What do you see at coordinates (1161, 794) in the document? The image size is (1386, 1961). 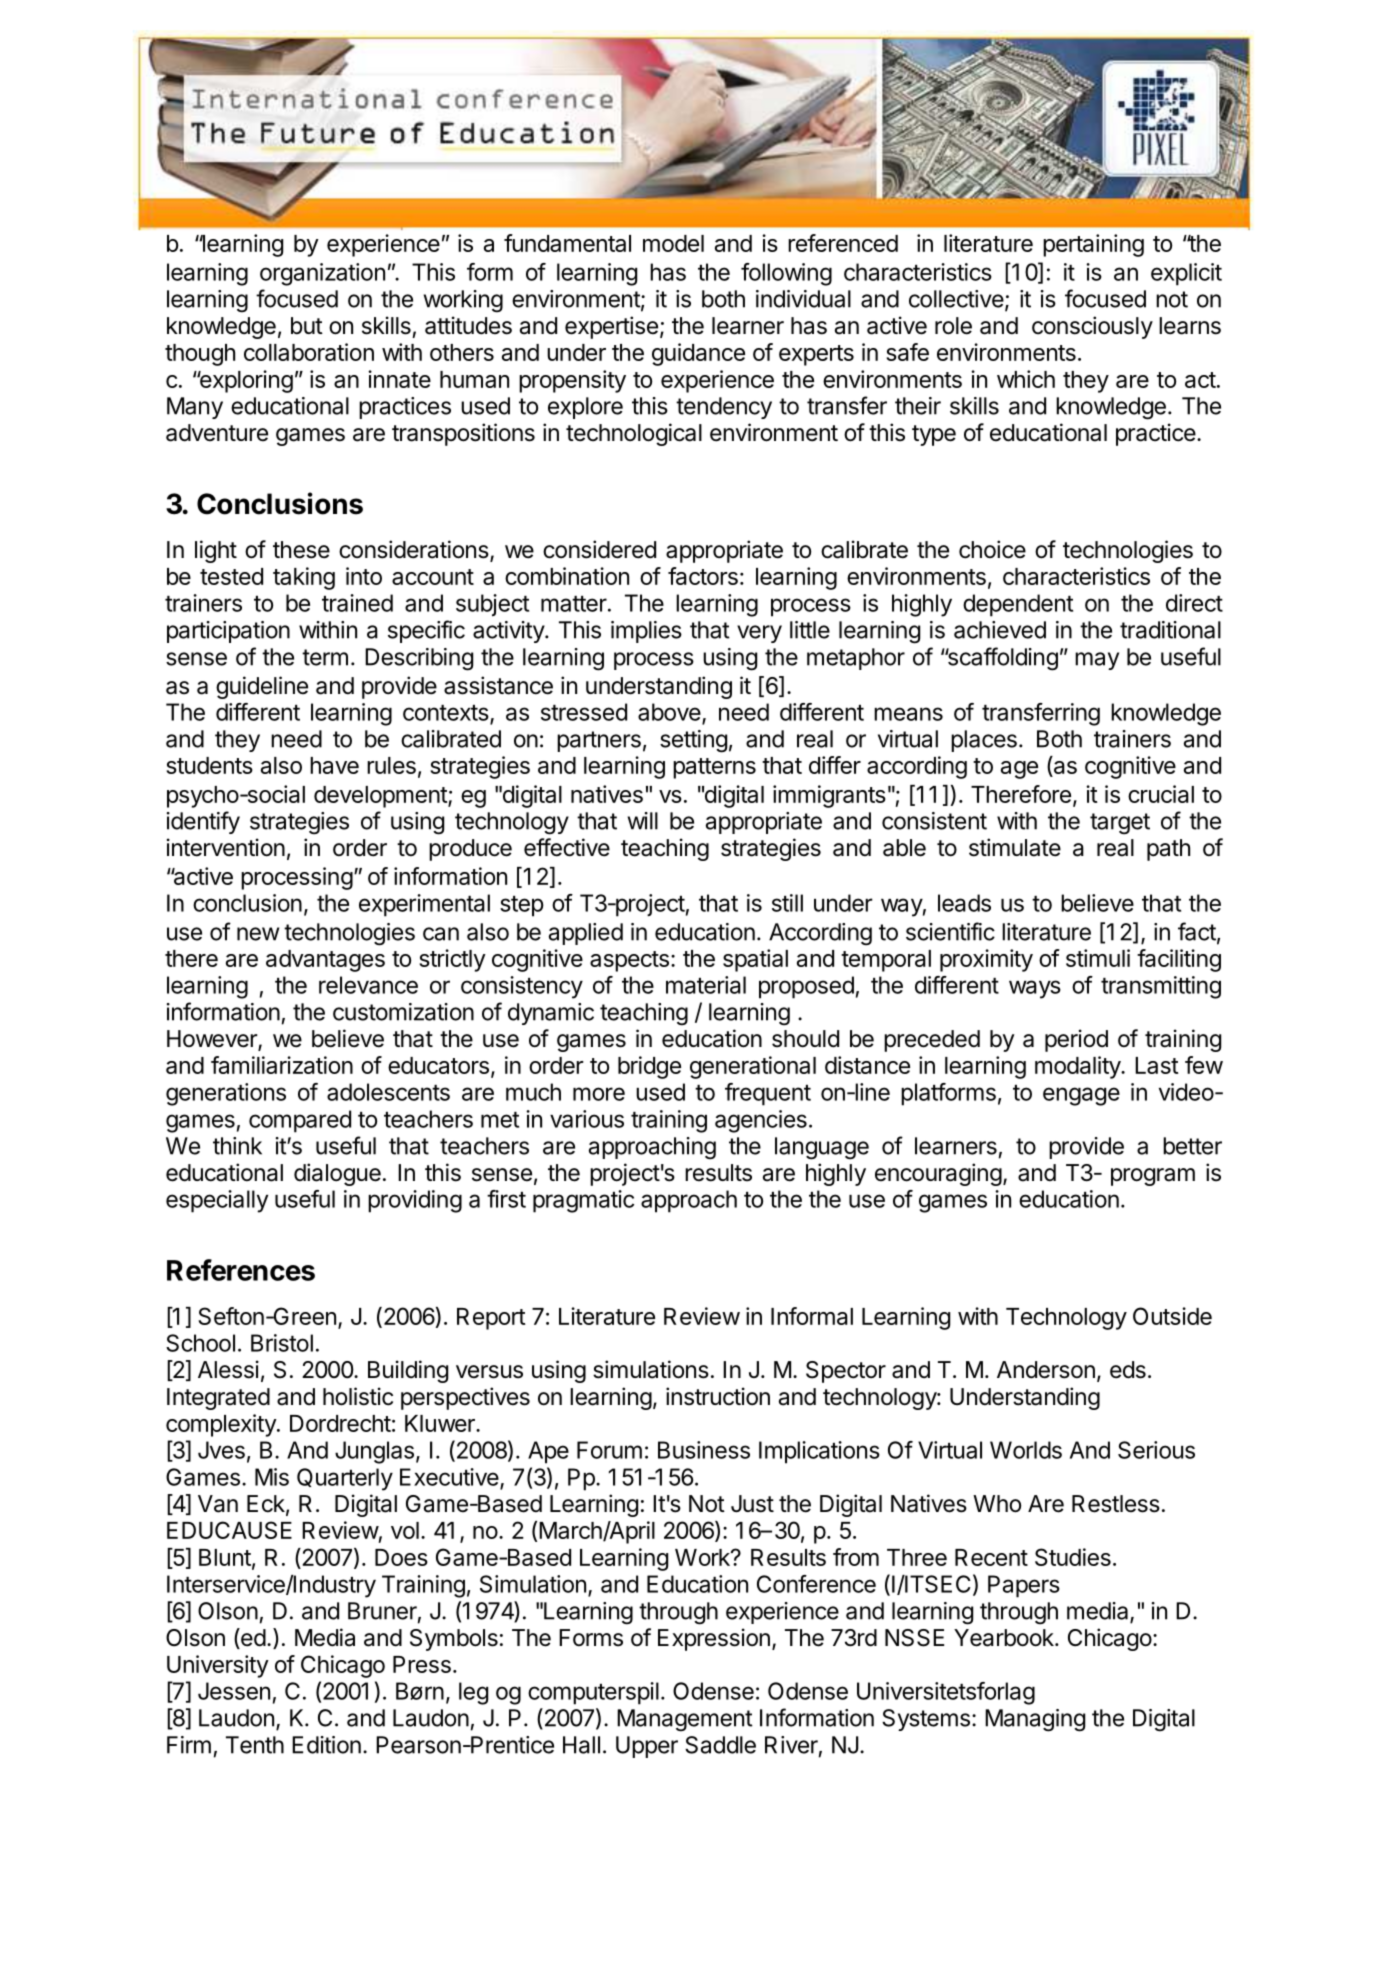 I see `crucial` at bounding box center [1161, 794].
